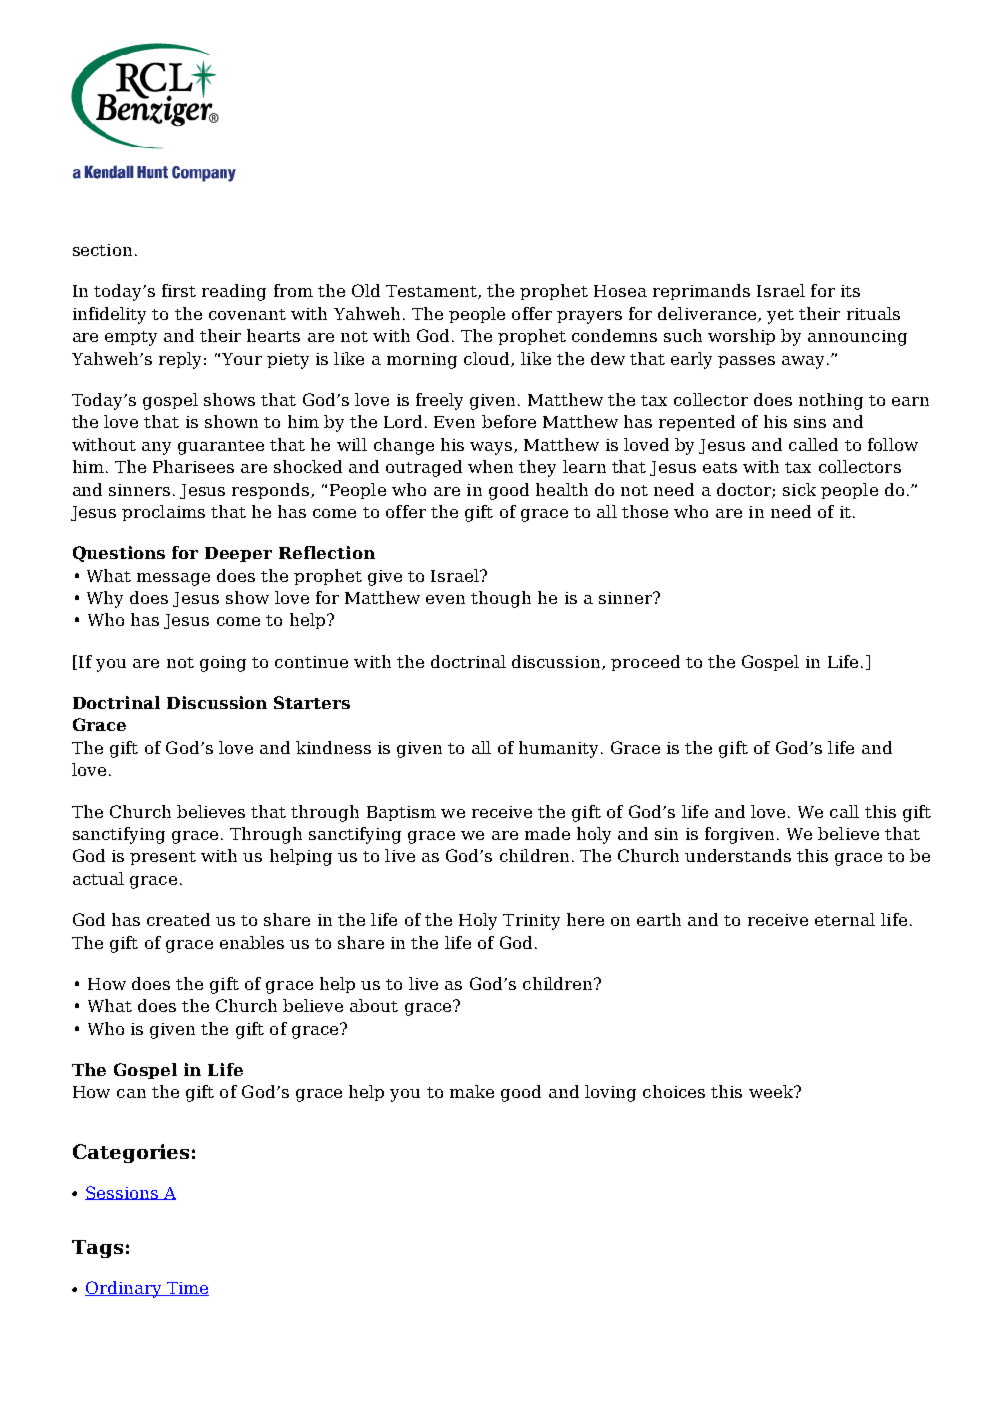 This screenshot has width=1003, height=1419. I want to click on created, so click(178, 919).
